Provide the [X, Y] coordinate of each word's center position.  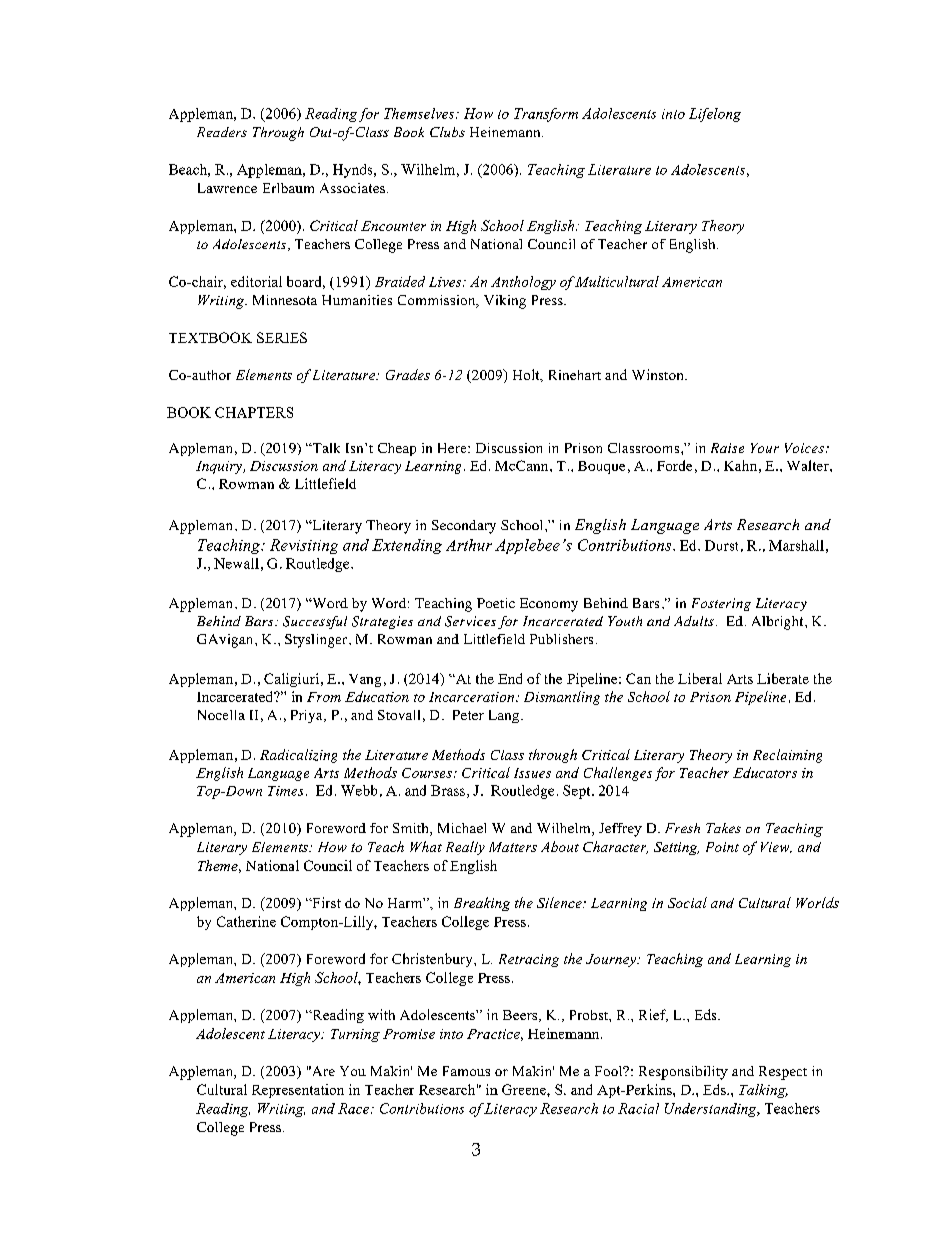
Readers [222, 132]
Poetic [496, 603]
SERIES [282, 337]
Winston [659, 374]
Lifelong [715, 115]
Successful [315, 622]
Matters [513, 847]
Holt [527, 375]
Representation [298, 1091]
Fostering [721, 604]
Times [285, 791]
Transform [546, 115]
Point [722, 847]
